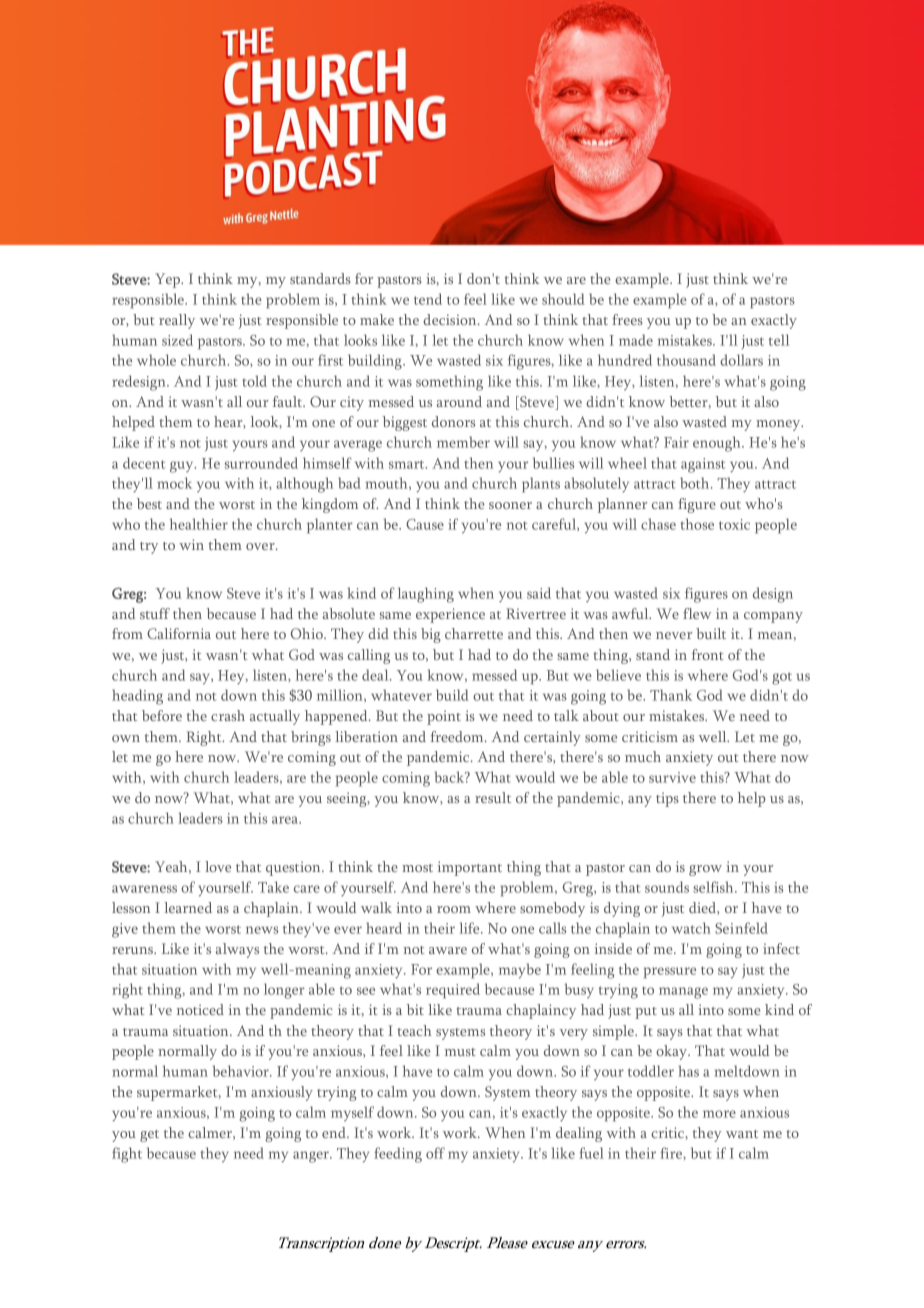  Describe the element at coordinates (149, 1136) in the page. I see `get` at that location.
